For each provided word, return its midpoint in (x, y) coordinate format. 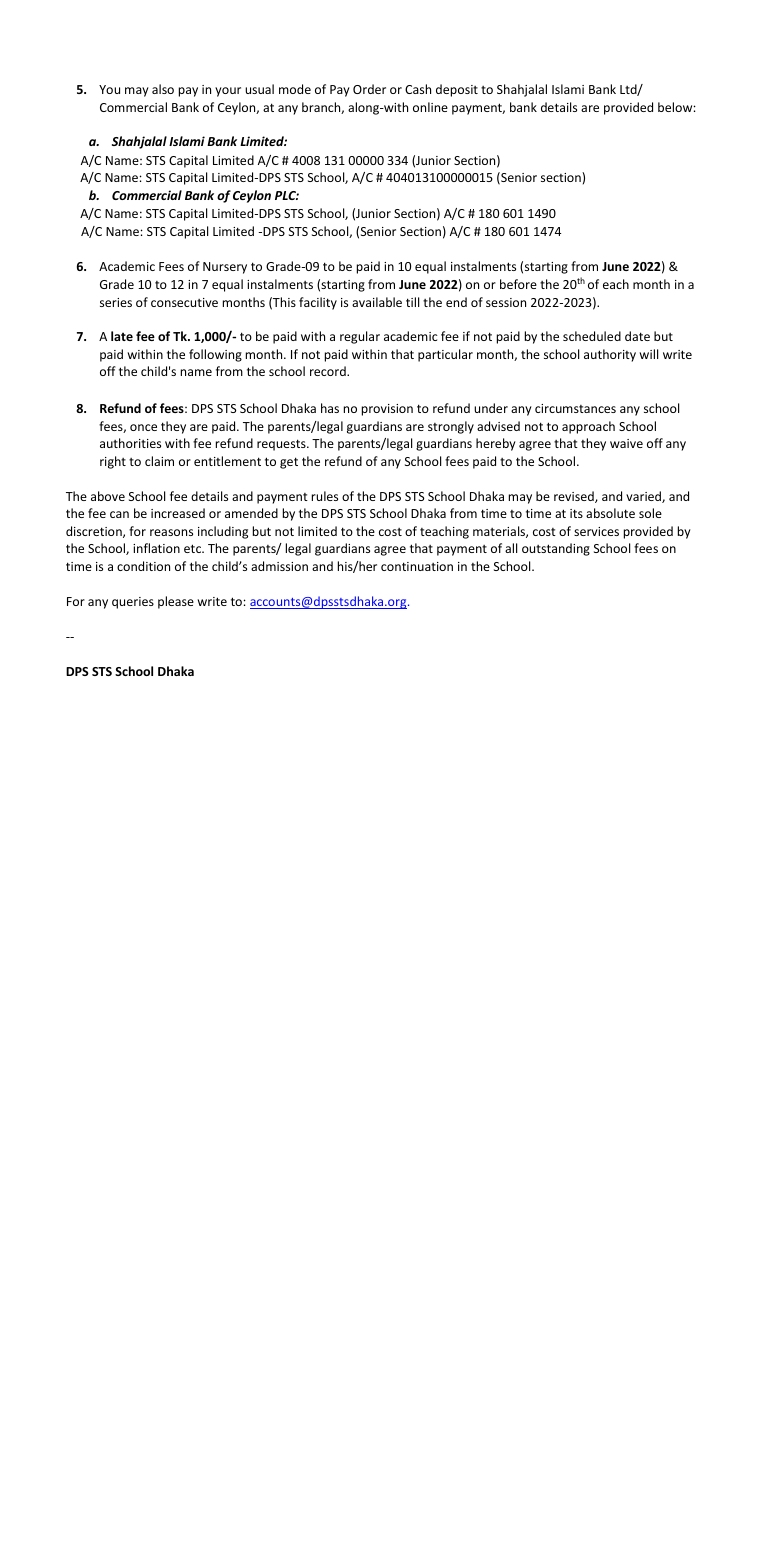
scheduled (592, 336)
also (163, 89)
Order (369, 89)
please (176, 602)
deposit (457, 90)
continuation (417, 566)
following (215, 355)
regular (360, 337)
